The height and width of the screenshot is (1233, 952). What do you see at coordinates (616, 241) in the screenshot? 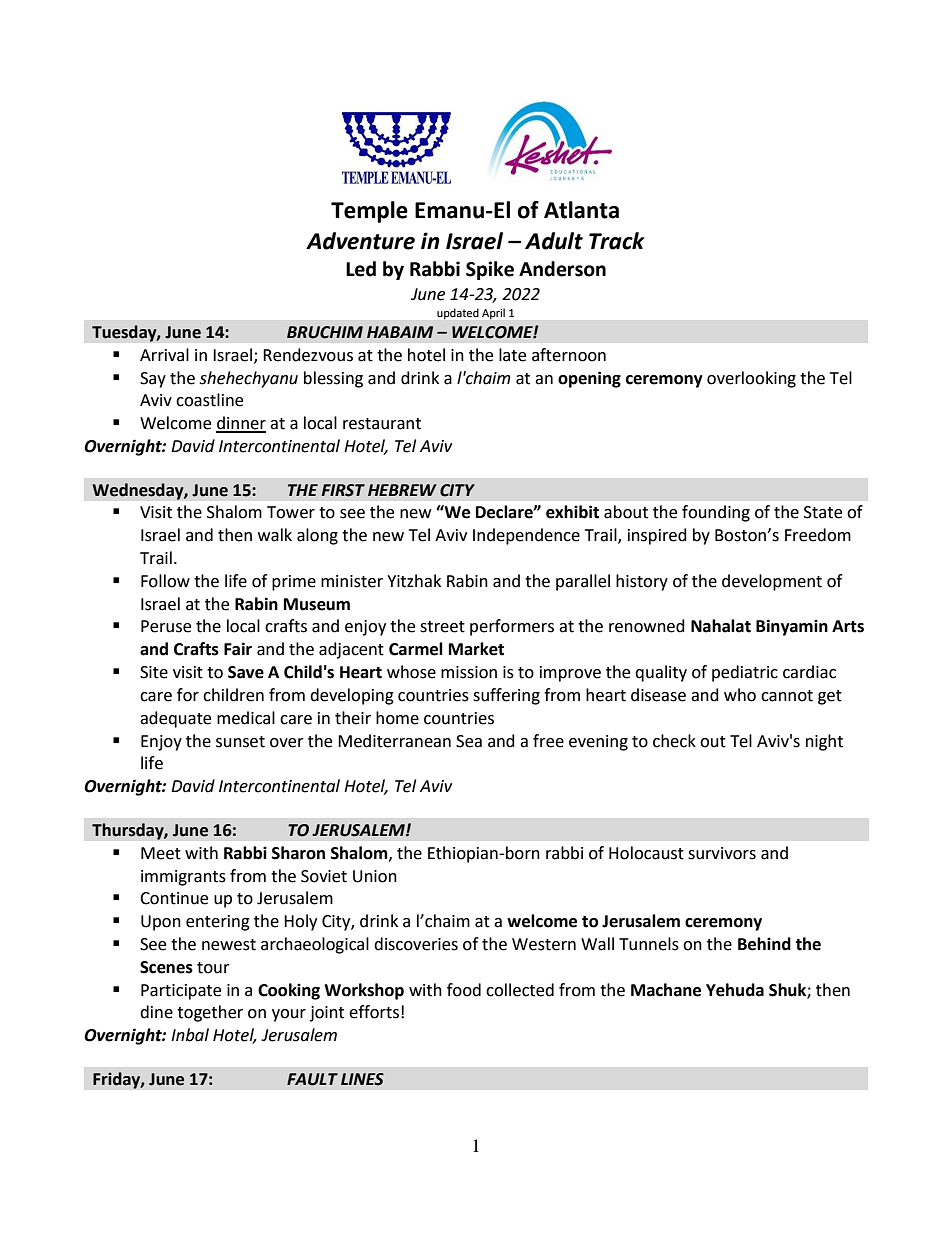
I see `Track` at bounding box center [616, 241].
